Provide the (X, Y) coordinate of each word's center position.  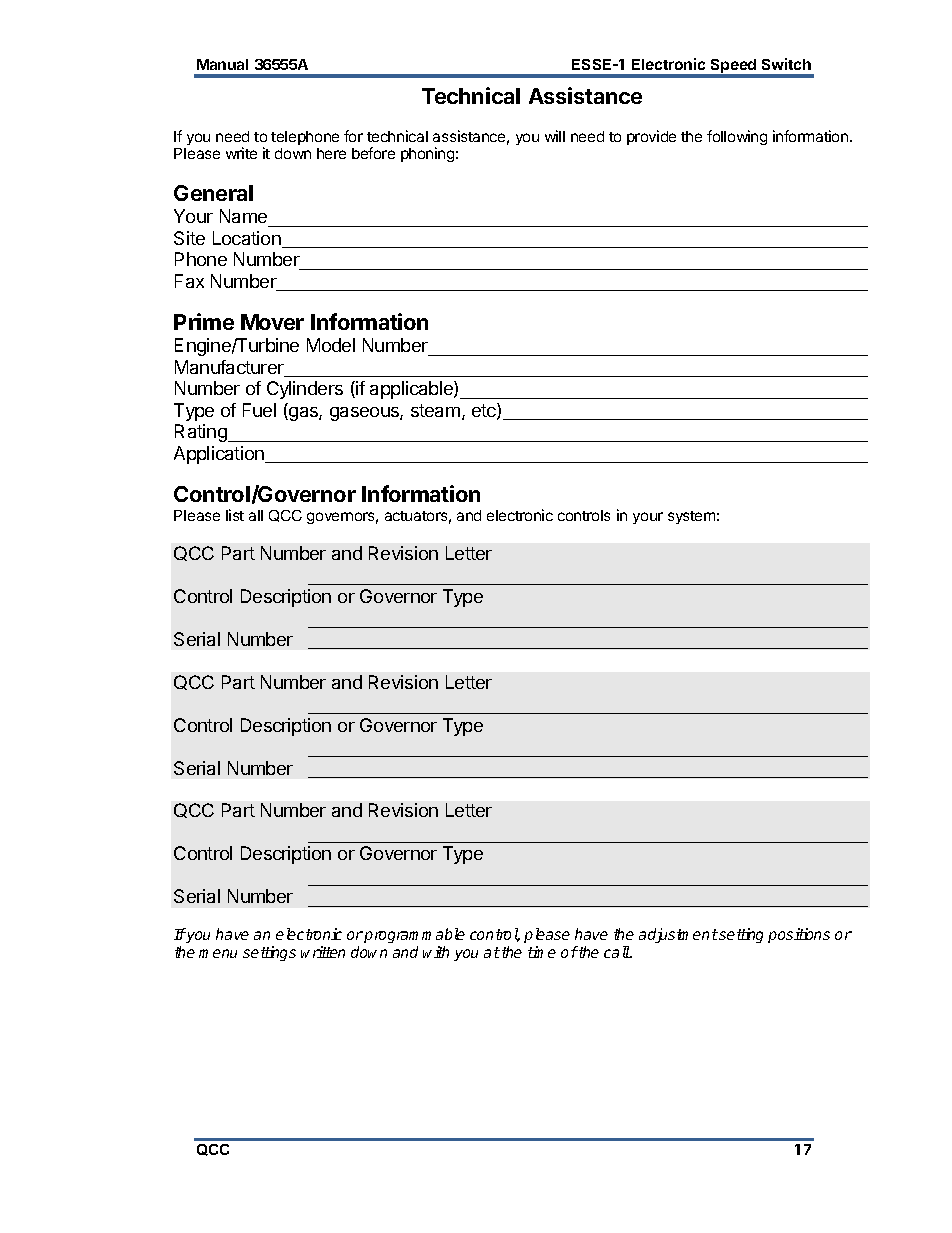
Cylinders (305, 390)
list (235, 515)
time (542, 952)
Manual (222, 64)
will (555, 136)
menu (218, 953)
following (737, 137)
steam (435, 410)
